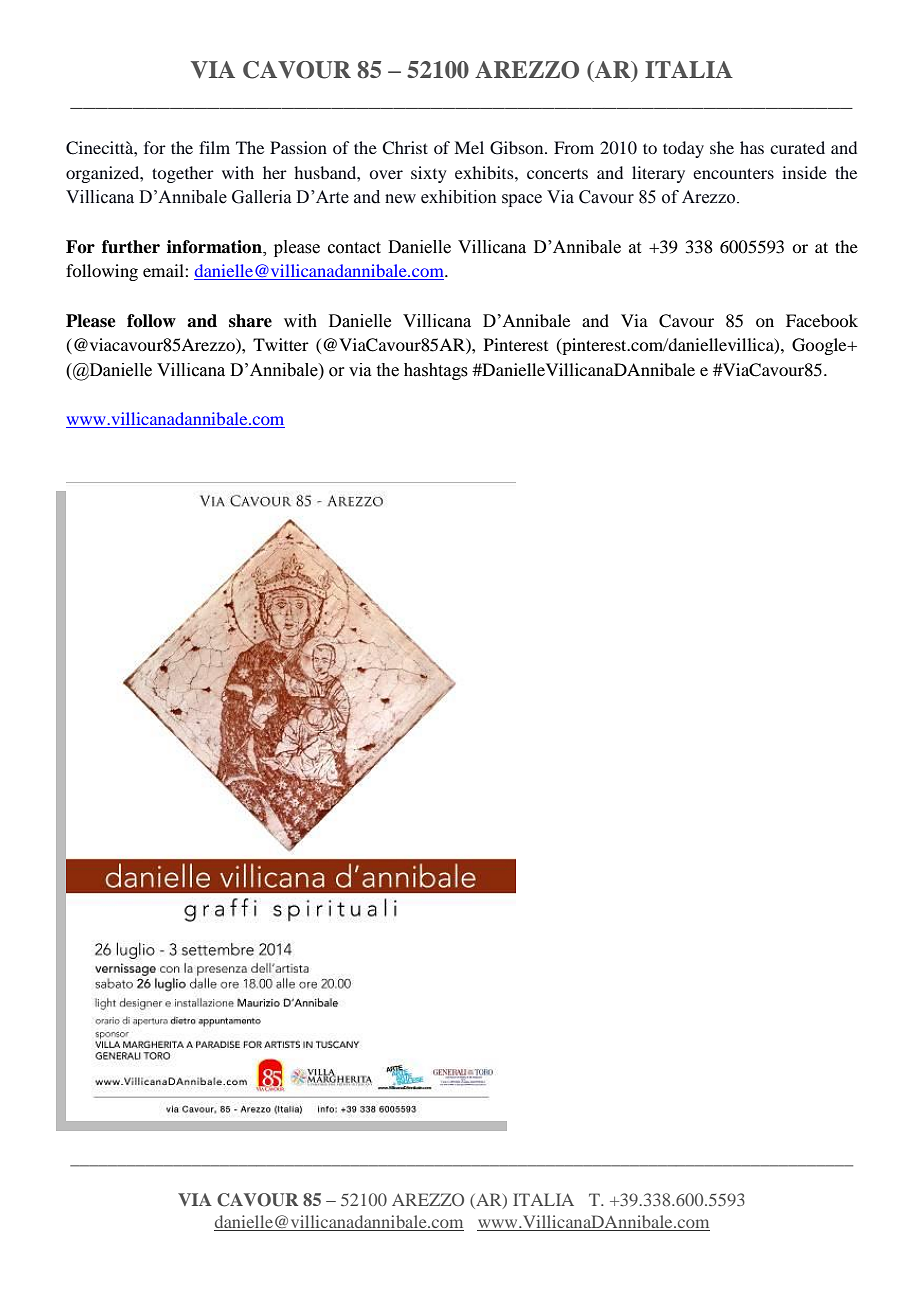  I want to click on film, so click(214, 147).
